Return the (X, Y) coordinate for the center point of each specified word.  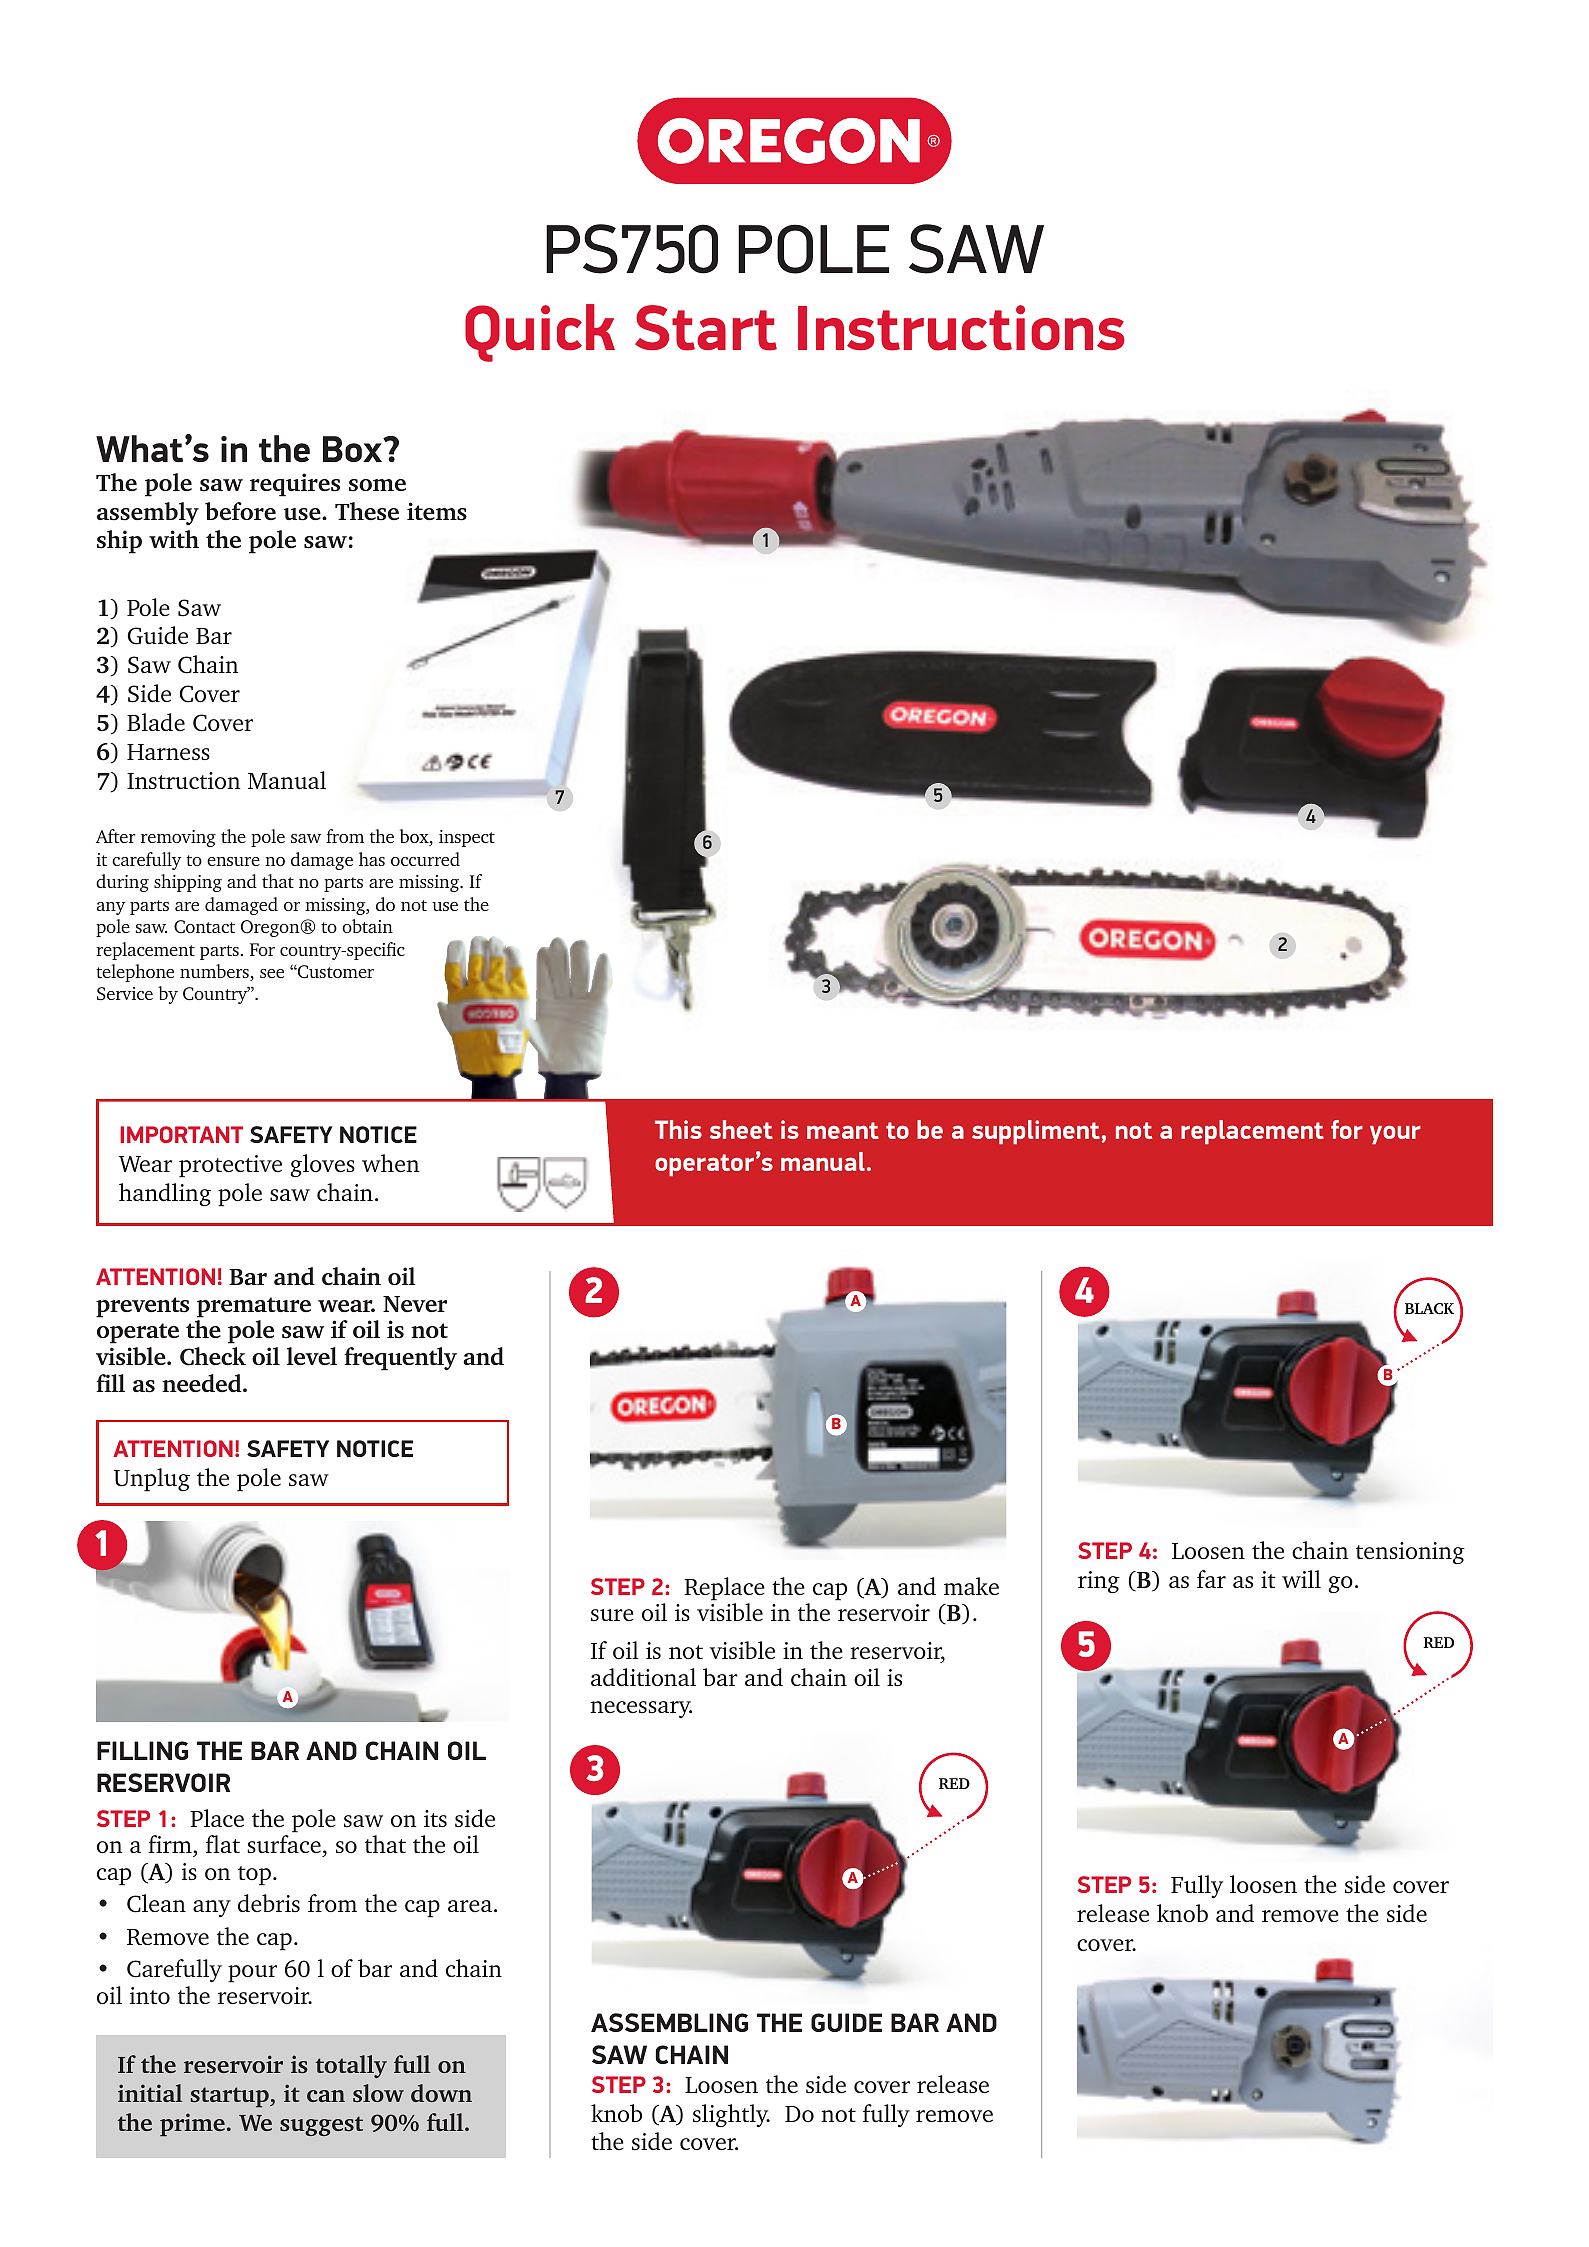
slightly (731, 2115)
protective (230, 1166)
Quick (540, 333)
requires (295, 485)
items (437, 511)
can (326, 2096)
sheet (741, 1129)
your (1395, 1135)
